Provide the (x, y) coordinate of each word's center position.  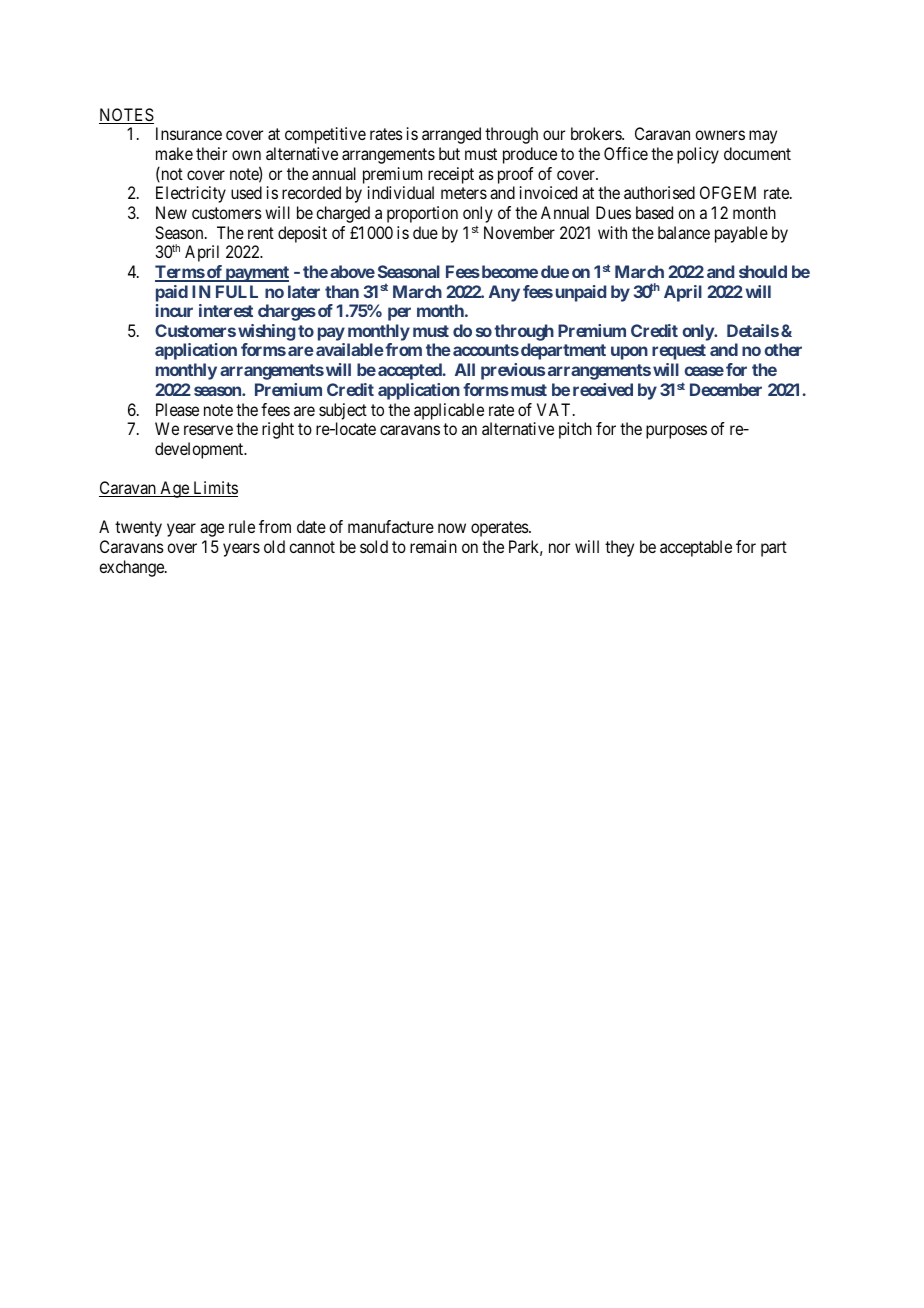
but (449, 153)
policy (698, 155)
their (211, 153)
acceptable (696, 548)
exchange (132, 568)
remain (433, 546)
